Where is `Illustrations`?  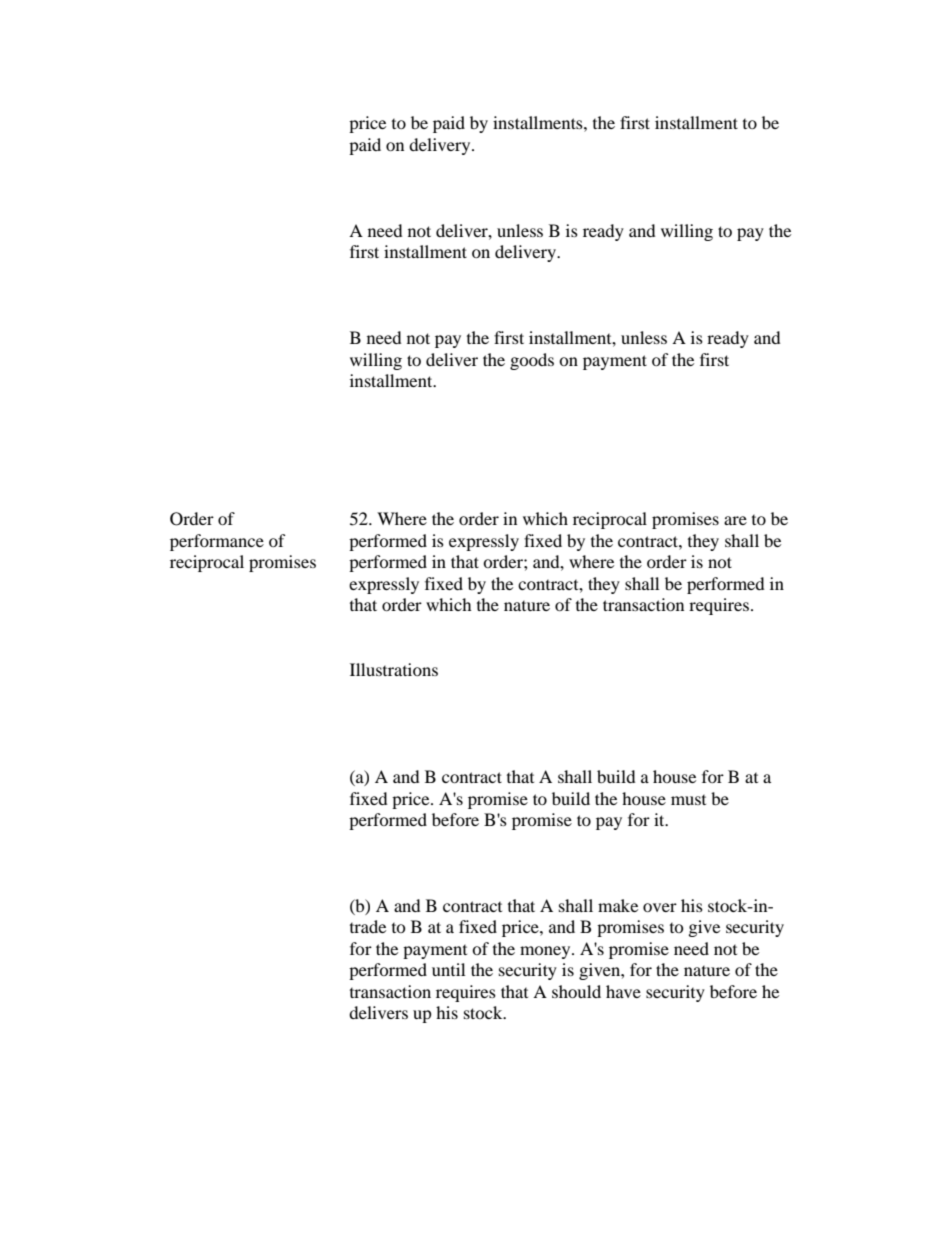 Illustrations is located at coordinates (394, 669).
